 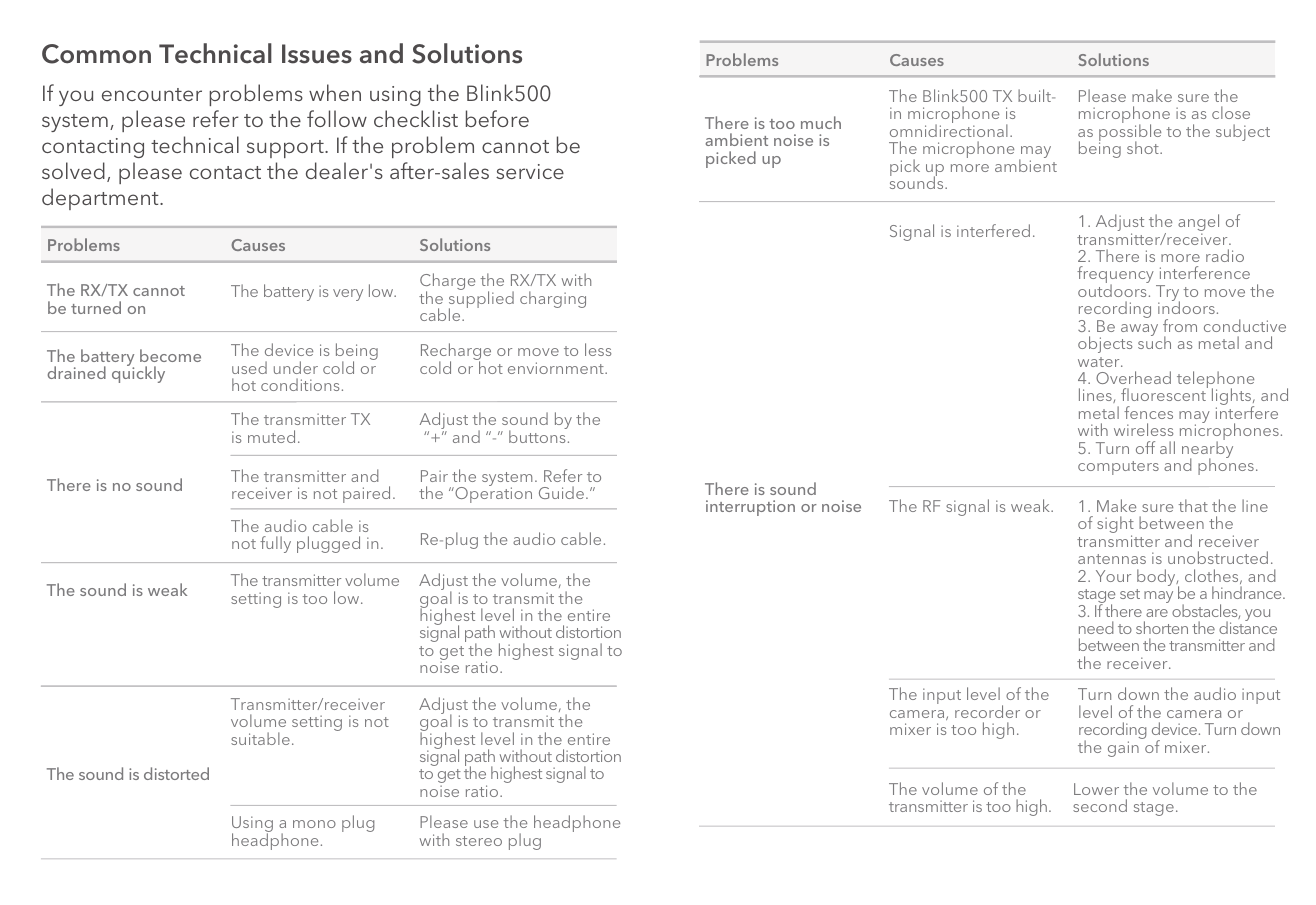 What do you see at coordinates (260, 738) in the screenshot?
I see `suitable` at bounding box center [260, 738].
